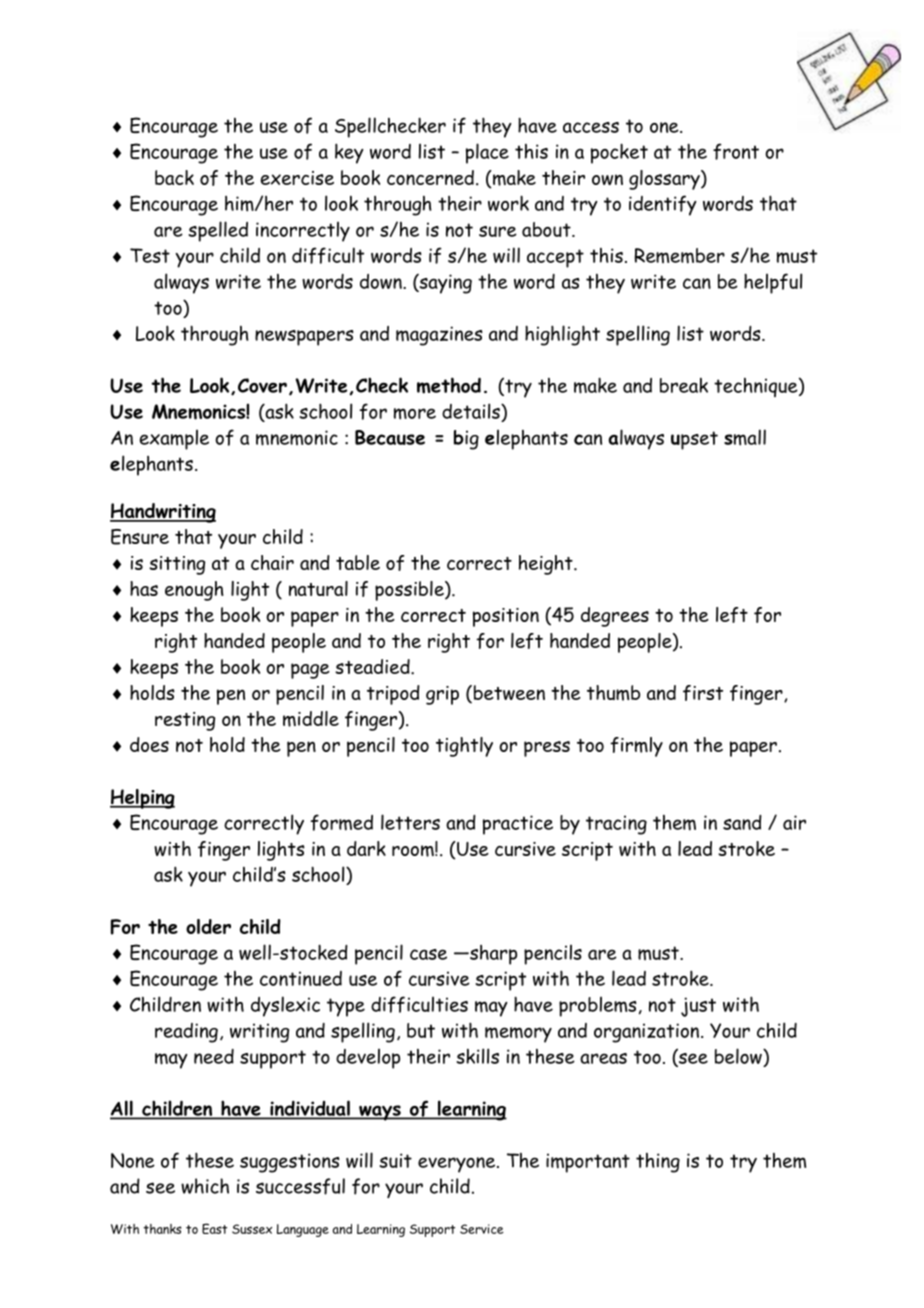  I want to click on sitting, so click(177, 565).
